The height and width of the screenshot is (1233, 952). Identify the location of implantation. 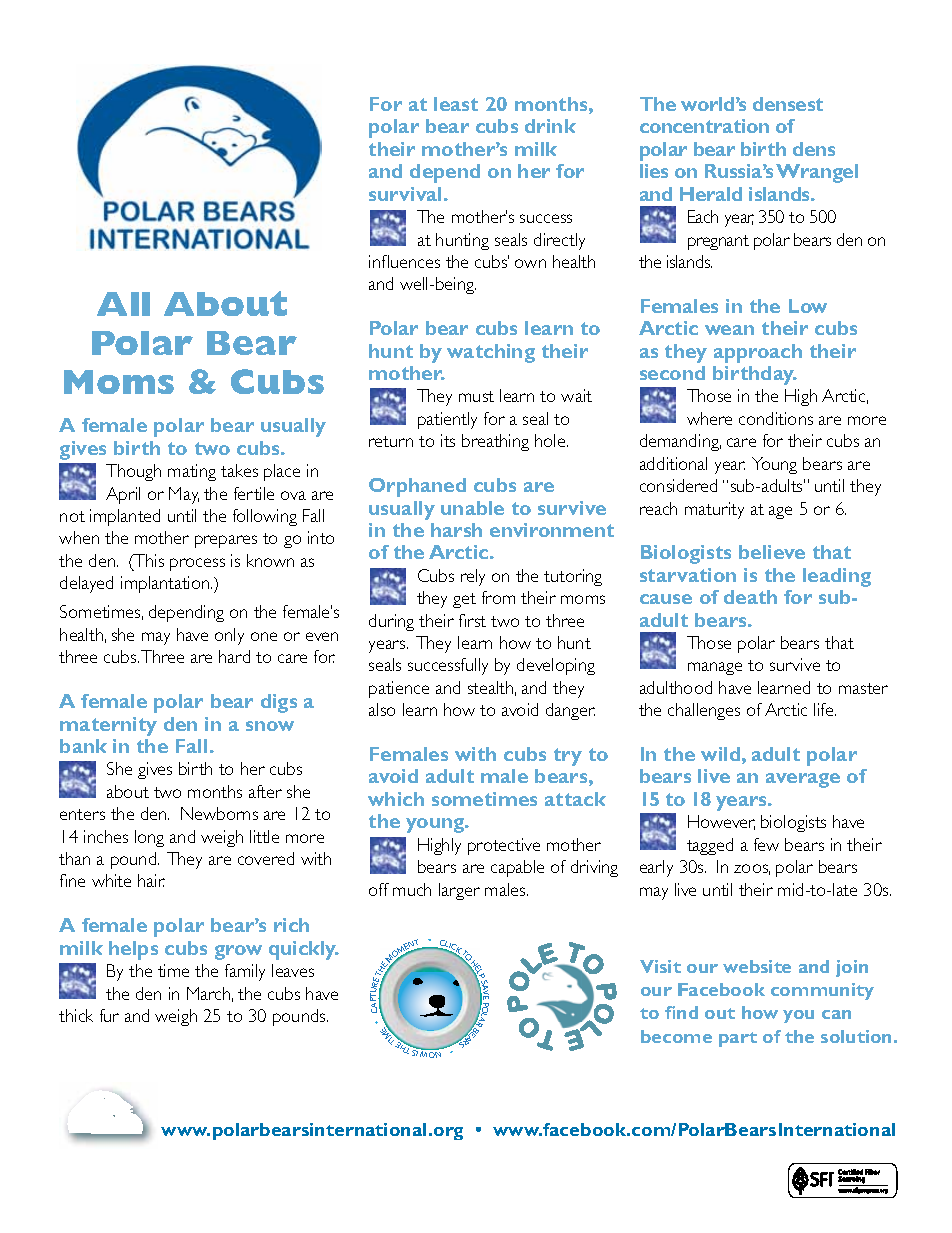
(166, 584).
